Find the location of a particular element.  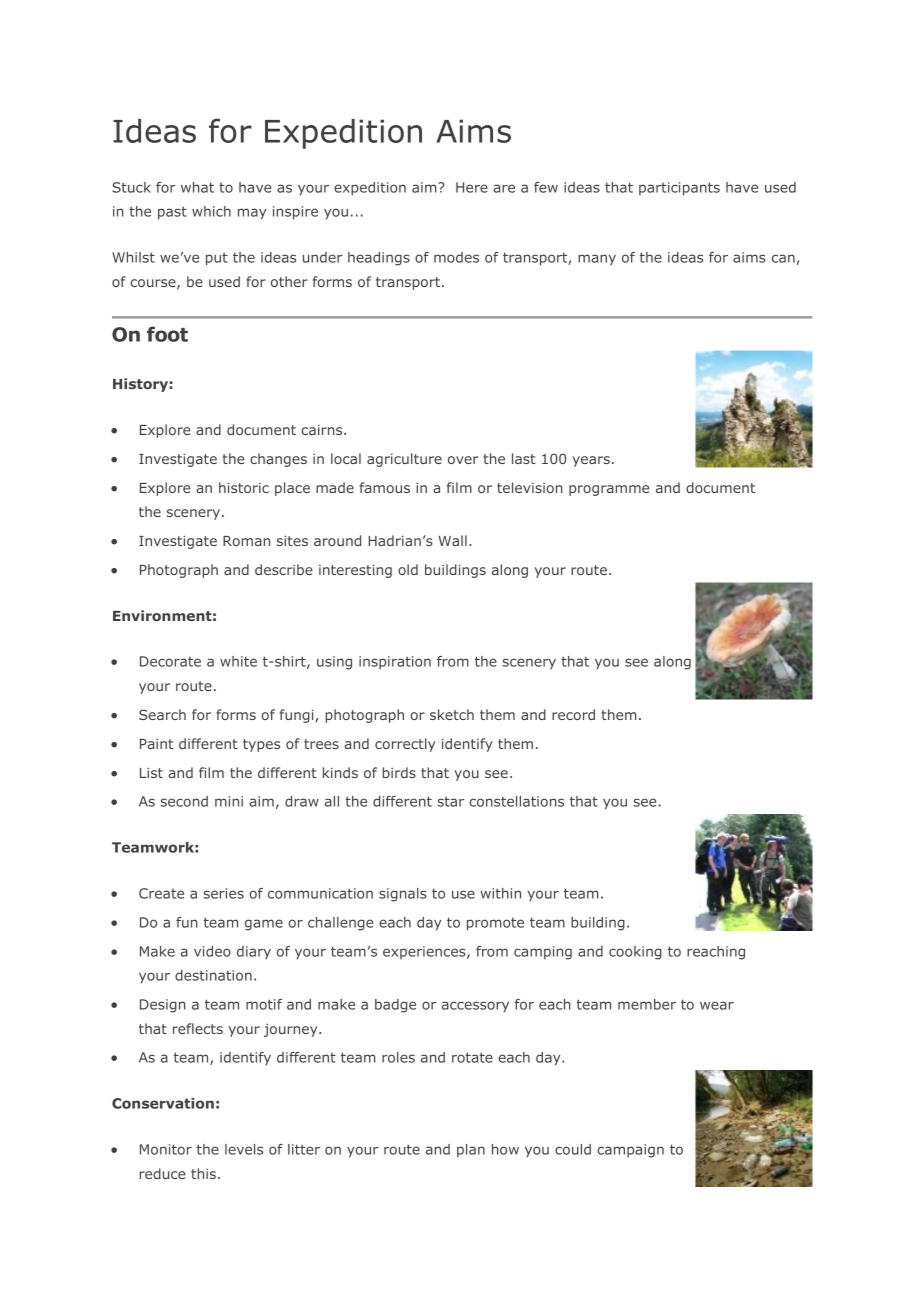

inspiration is located at coordinates (395, 663).
